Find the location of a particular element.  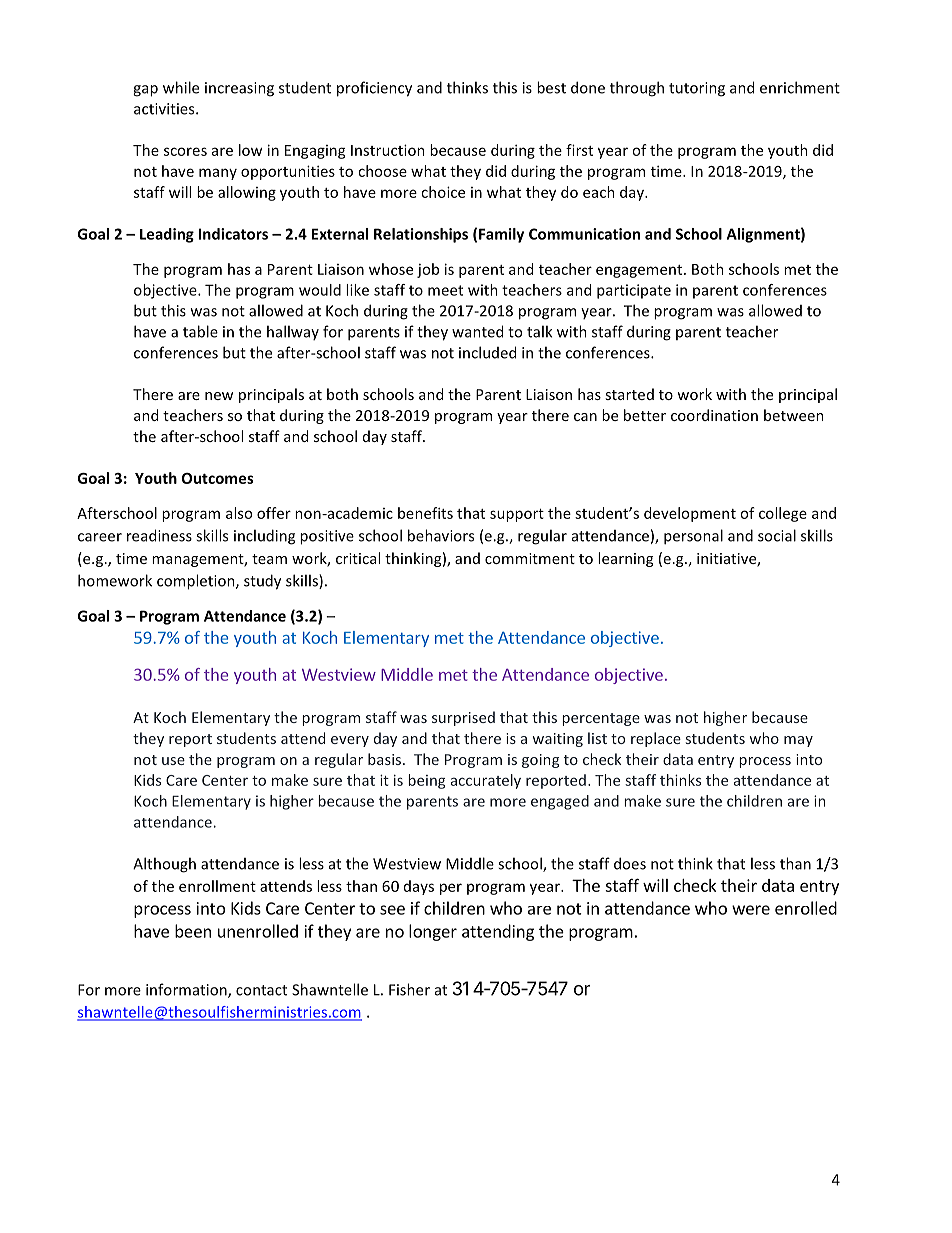

surprised is located at coordinates (463, 718).
